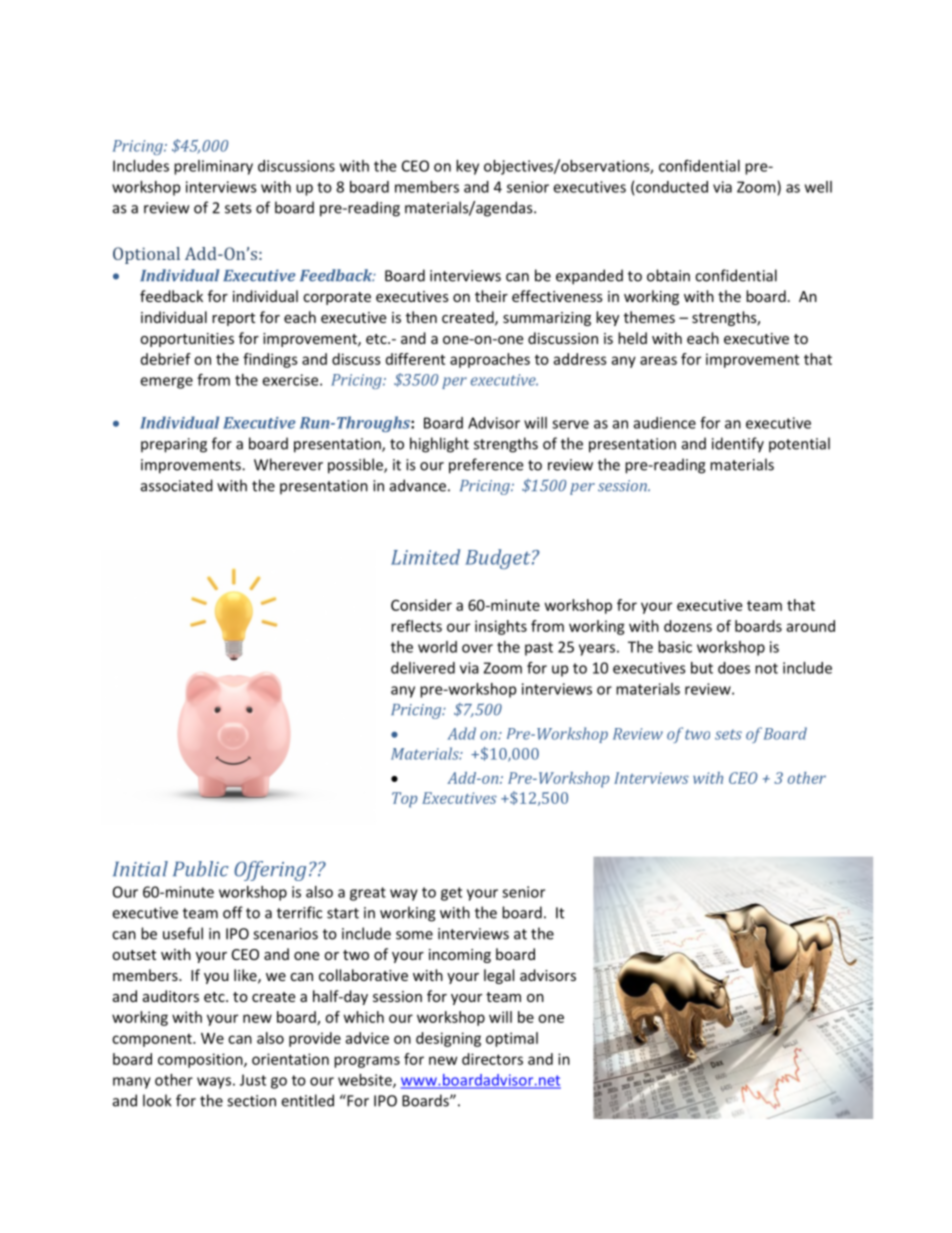 The height and width of the page is (1233, 952). What do you see at coordinates (672, 187) in the page?
I see `conducted` at bounding box center [672, 187].
